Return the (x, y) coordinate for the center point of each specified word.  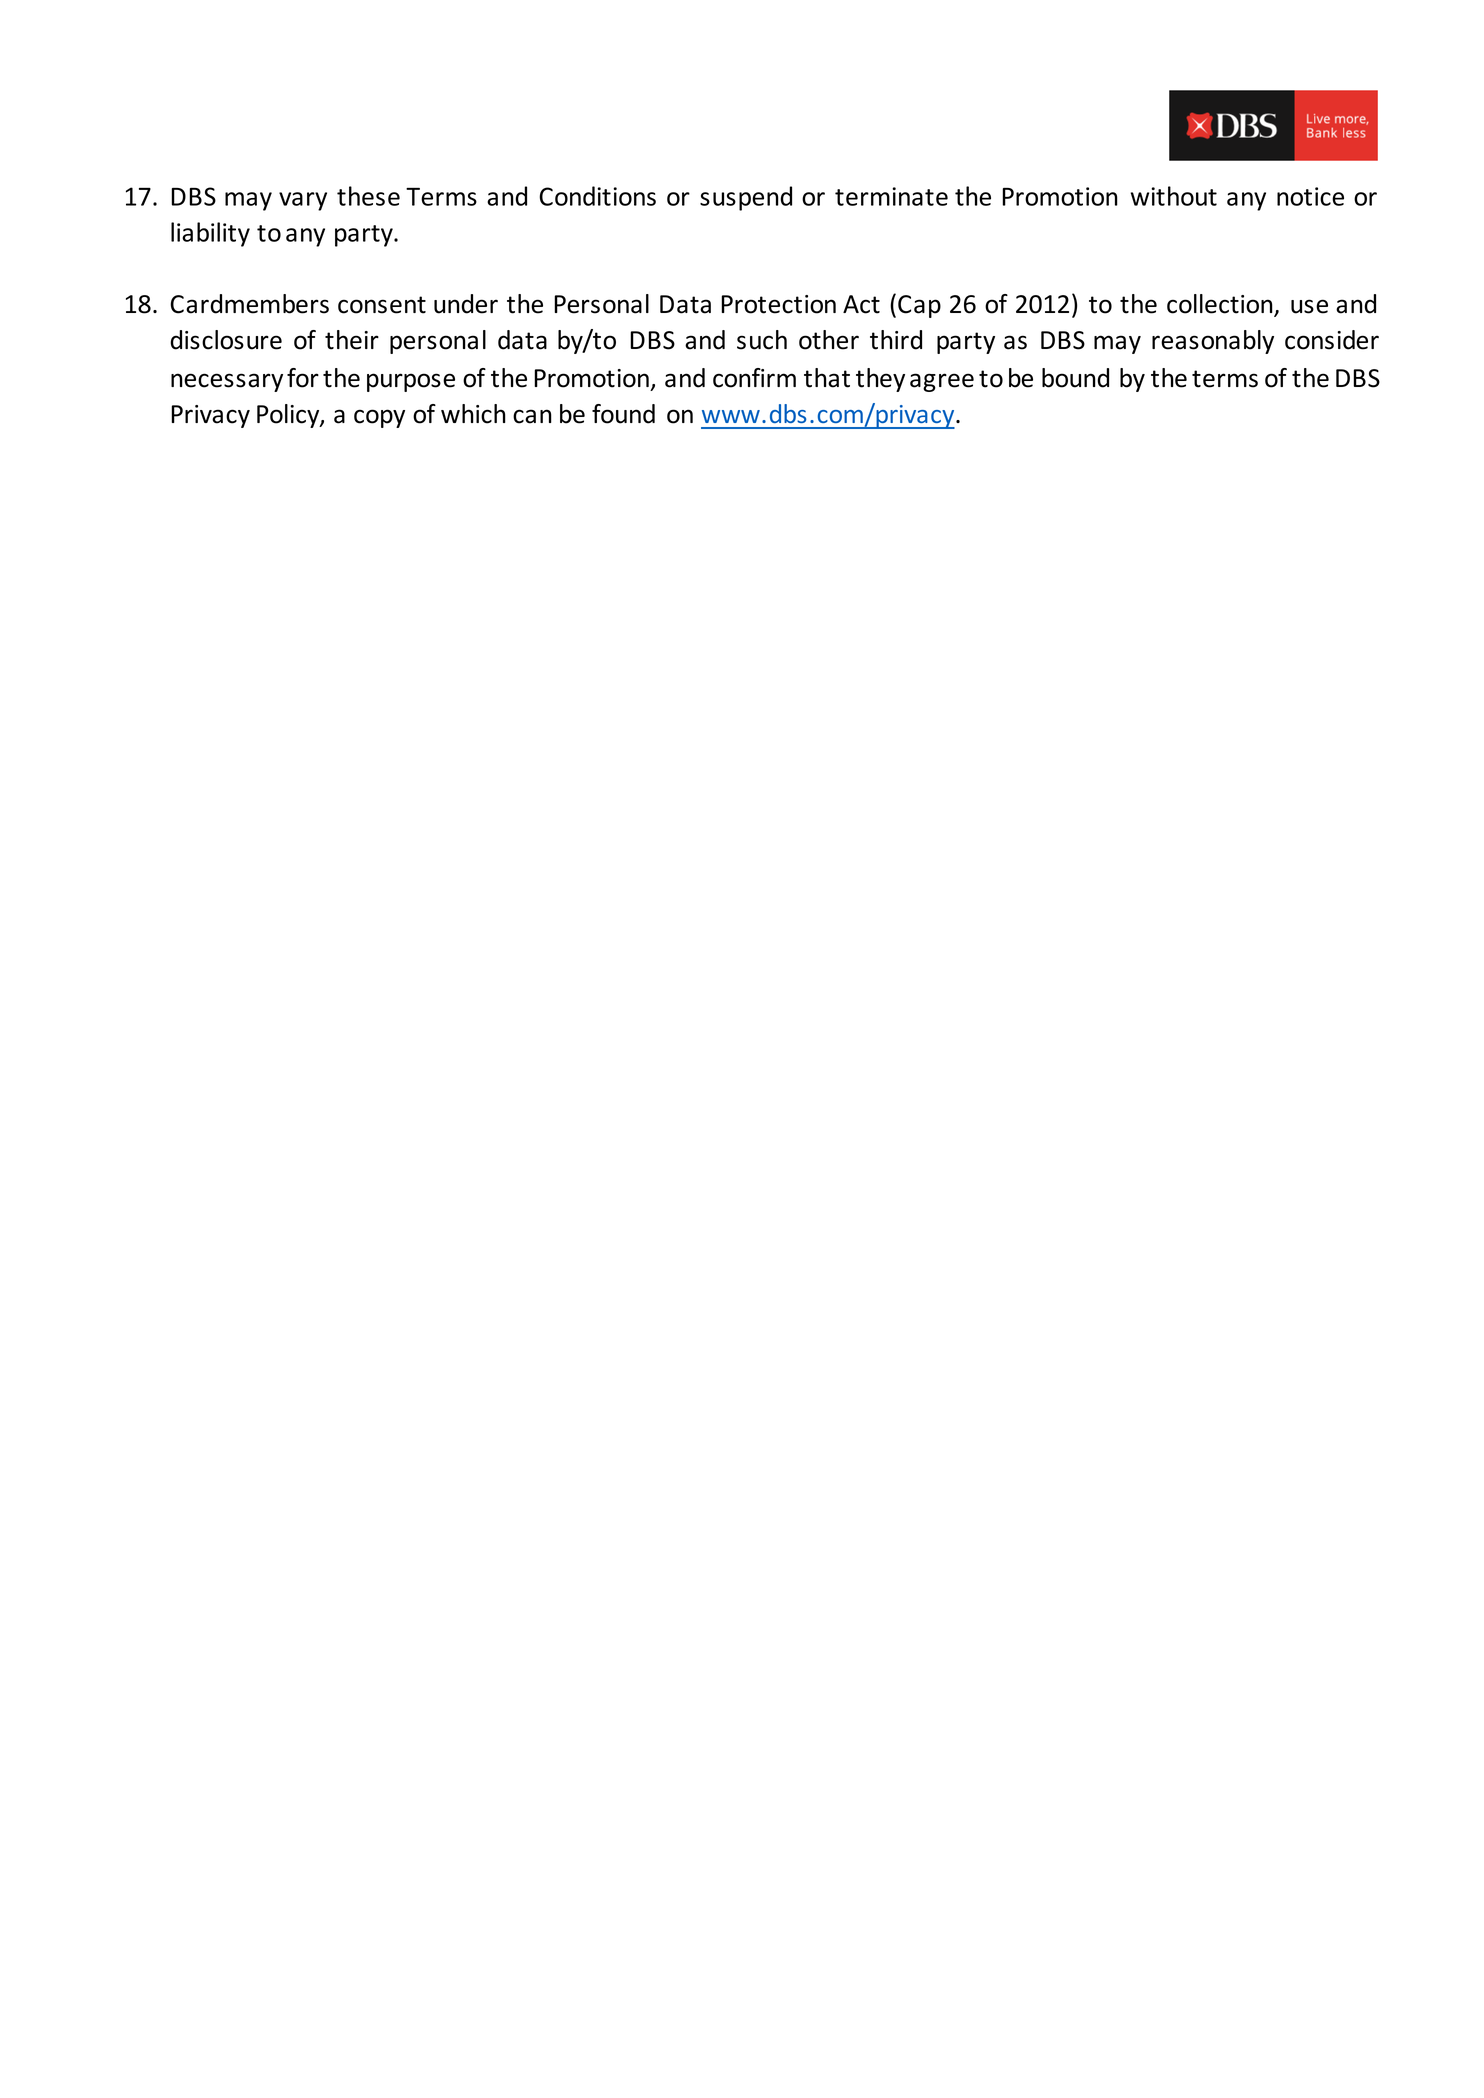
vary (303, 201)
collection (1221, 305)
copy (379, 418)
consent (382, 305)
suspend (746, 198)
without (1174, 196)
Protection (778, 304)
